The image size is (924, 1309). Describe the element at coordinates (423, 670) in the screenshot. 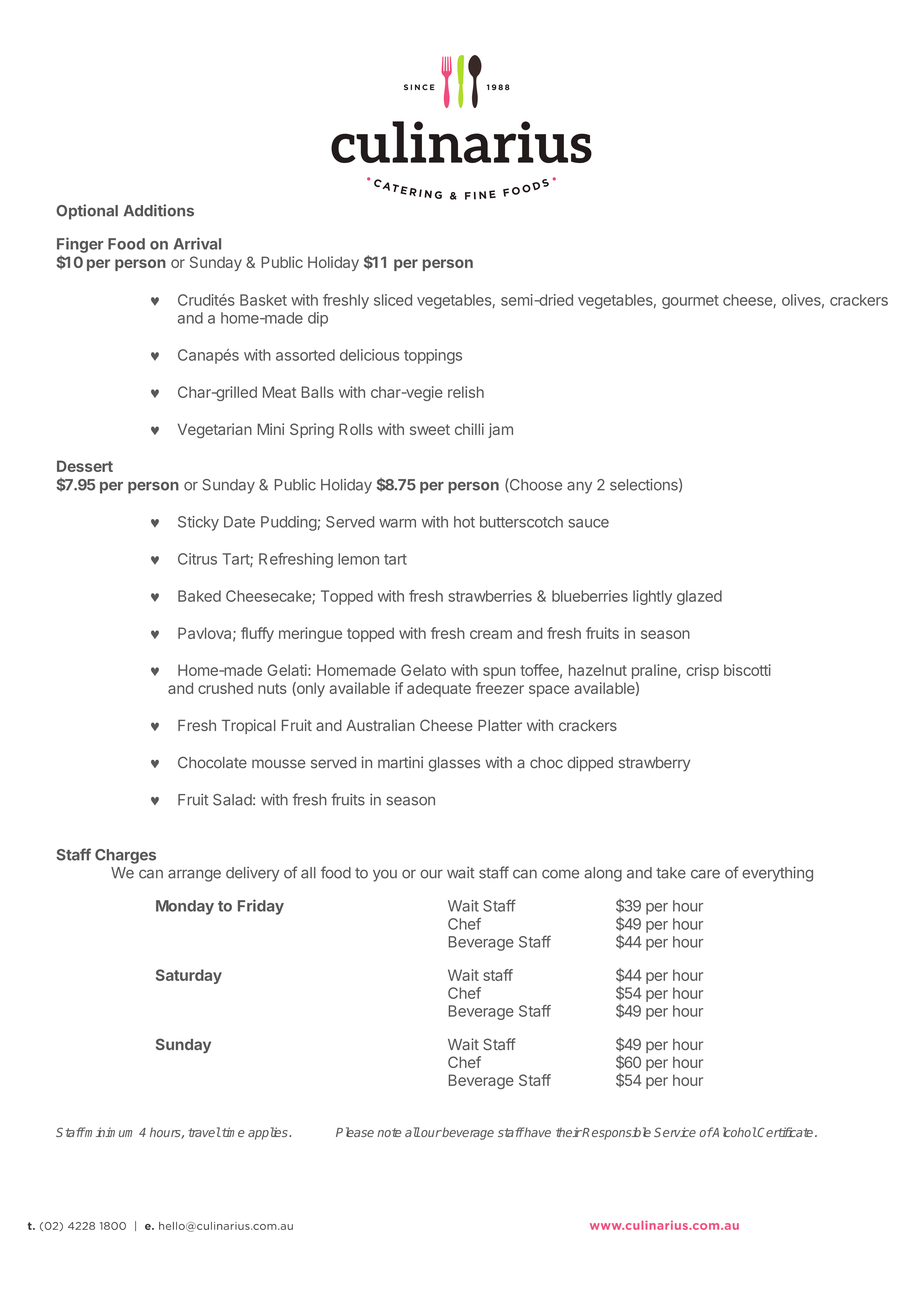

I see `Gelato` at that location.
